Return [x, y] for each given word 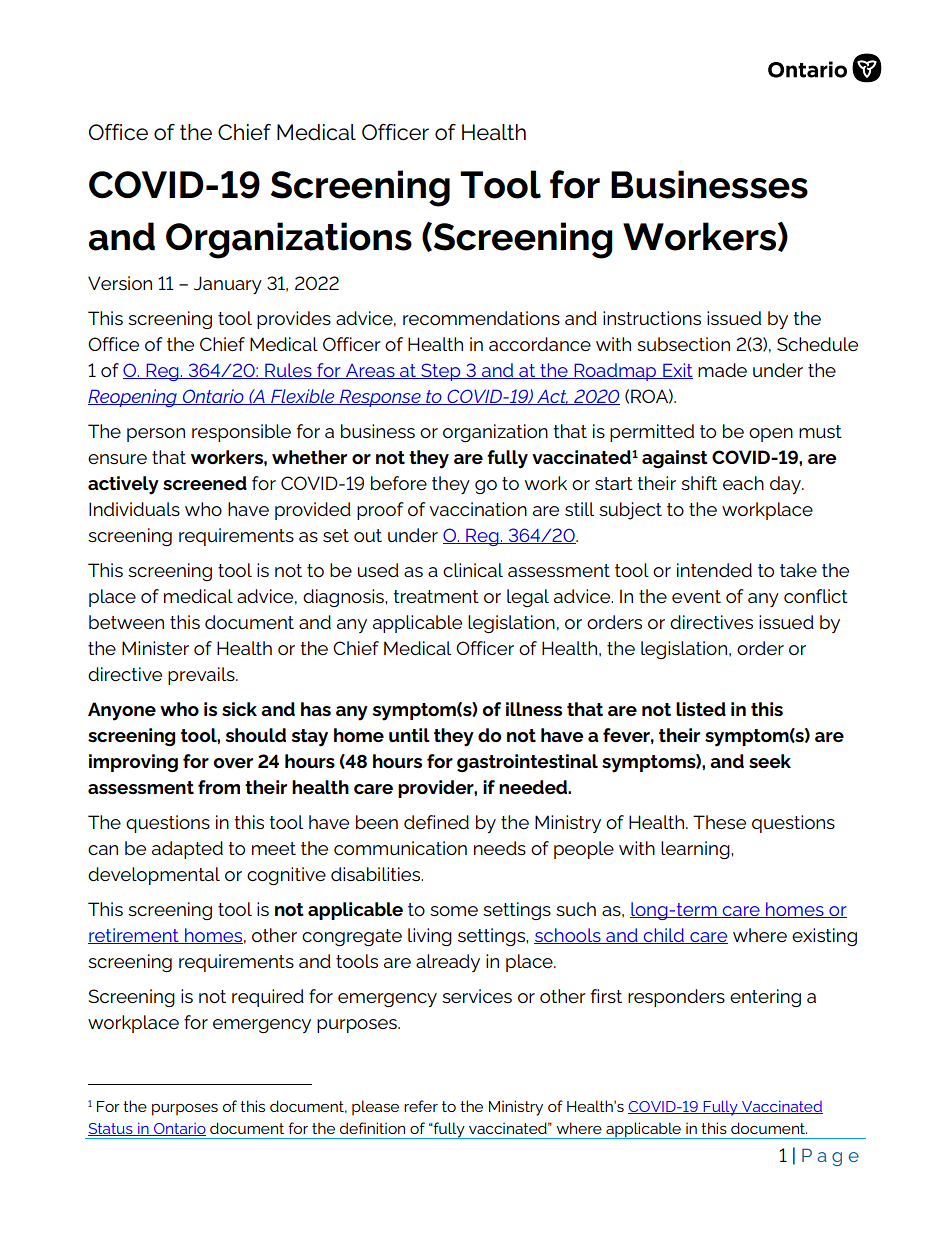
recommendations [481, 318]
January [228, 285]
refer [421, 1106]
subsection [683, 344]
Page [830, 1157]
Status [111, 1129]
